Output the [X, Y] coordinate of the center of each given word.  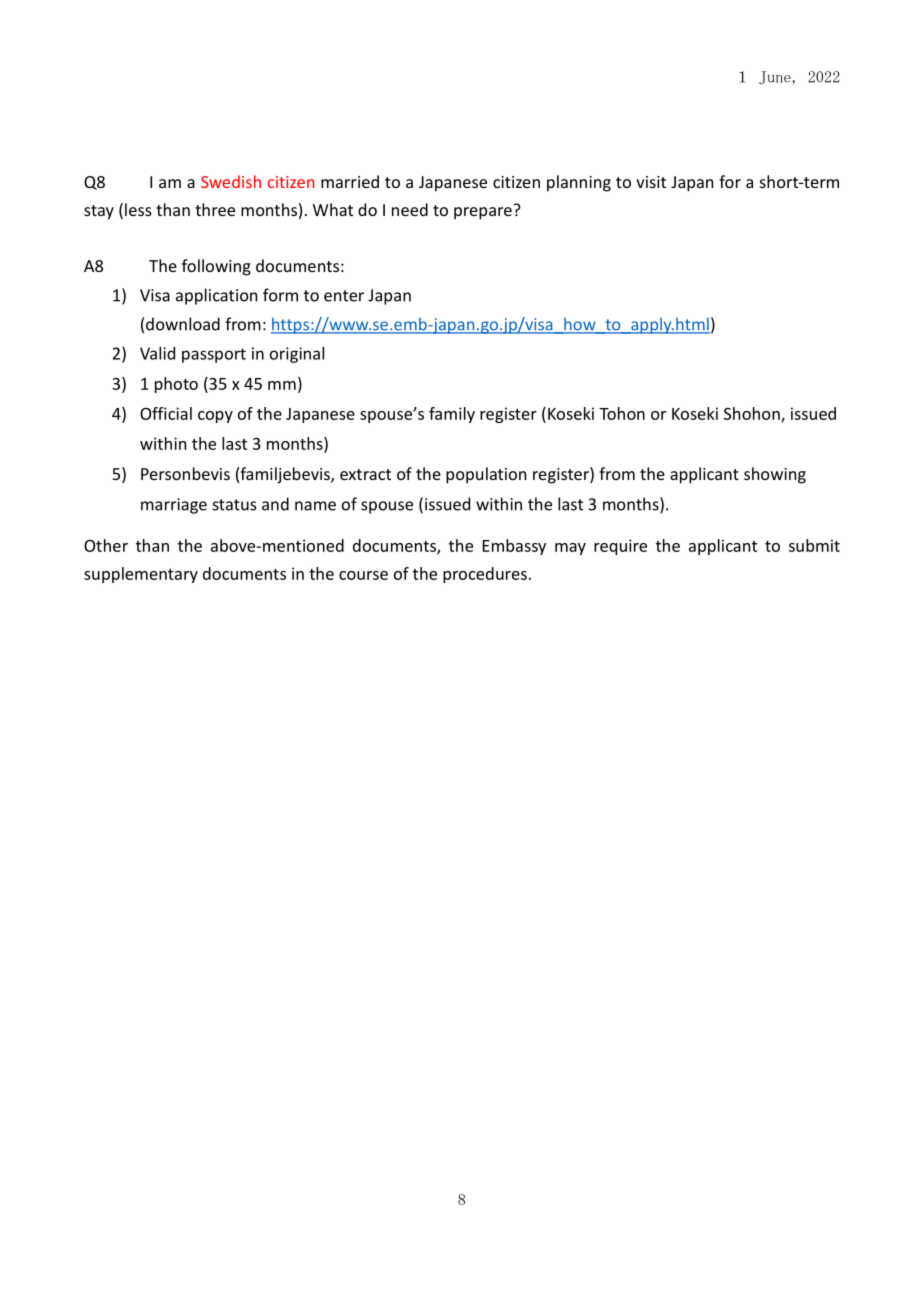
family [452, 415]
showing [775, 475]
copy [215, 417]
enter [344, 296]
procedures [485, 575]
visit [651, 182]
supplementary [141, 575]
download [183, 324]
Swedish [231, 181]
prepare [483, 213]
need [410, 209]
